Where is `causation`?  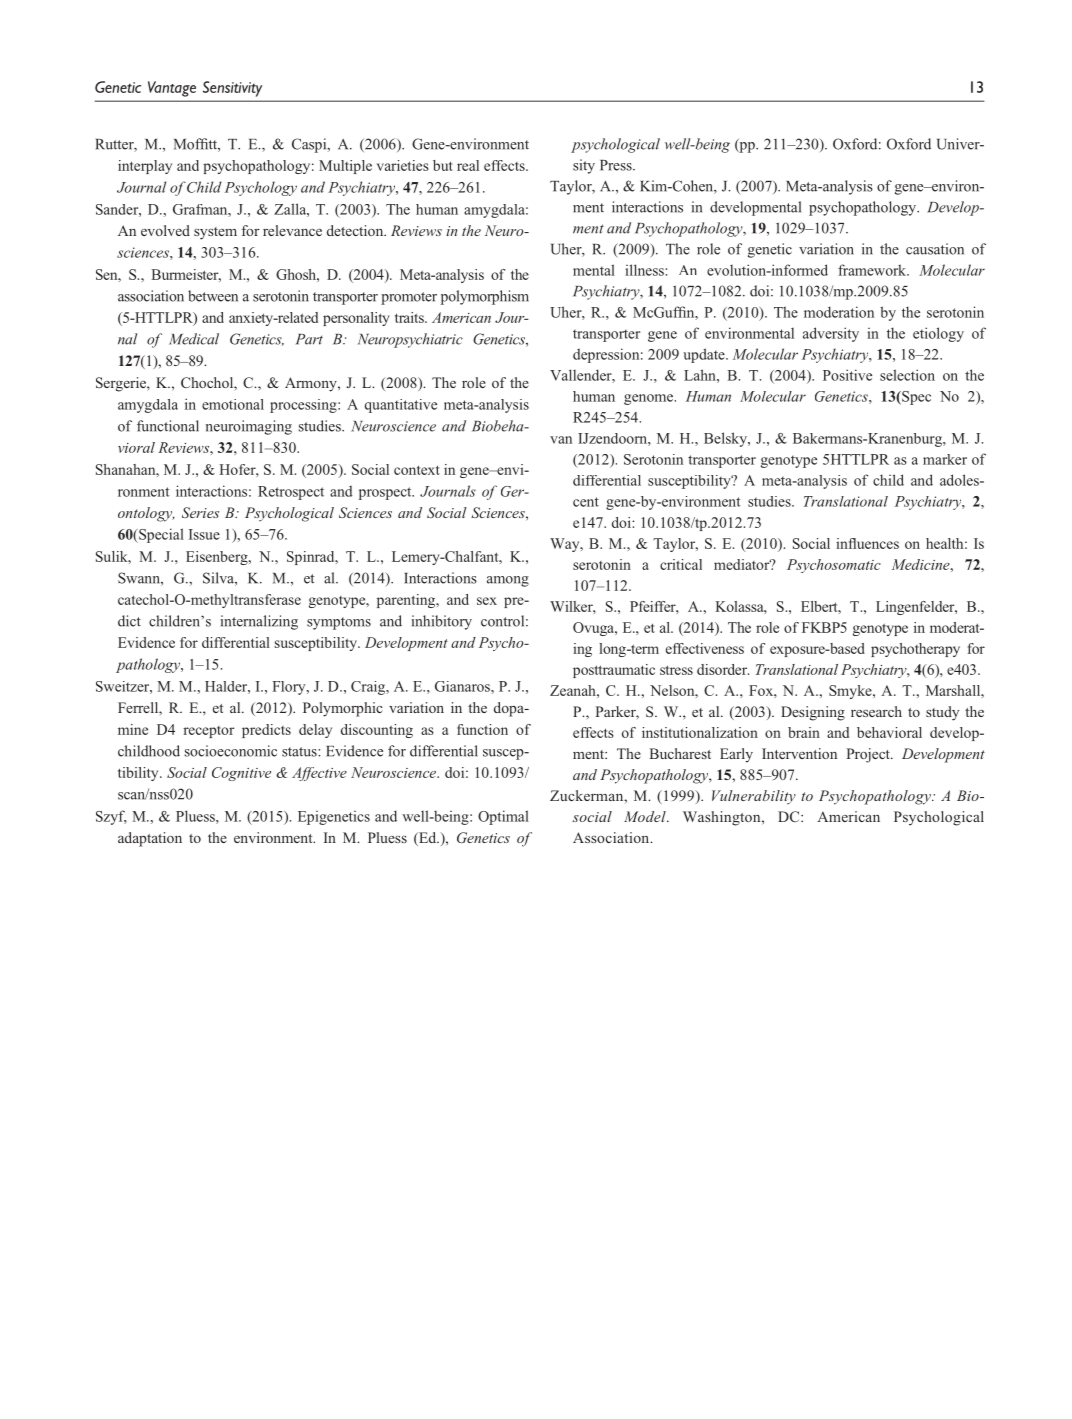 causation is located at coordinates (935, 249).
